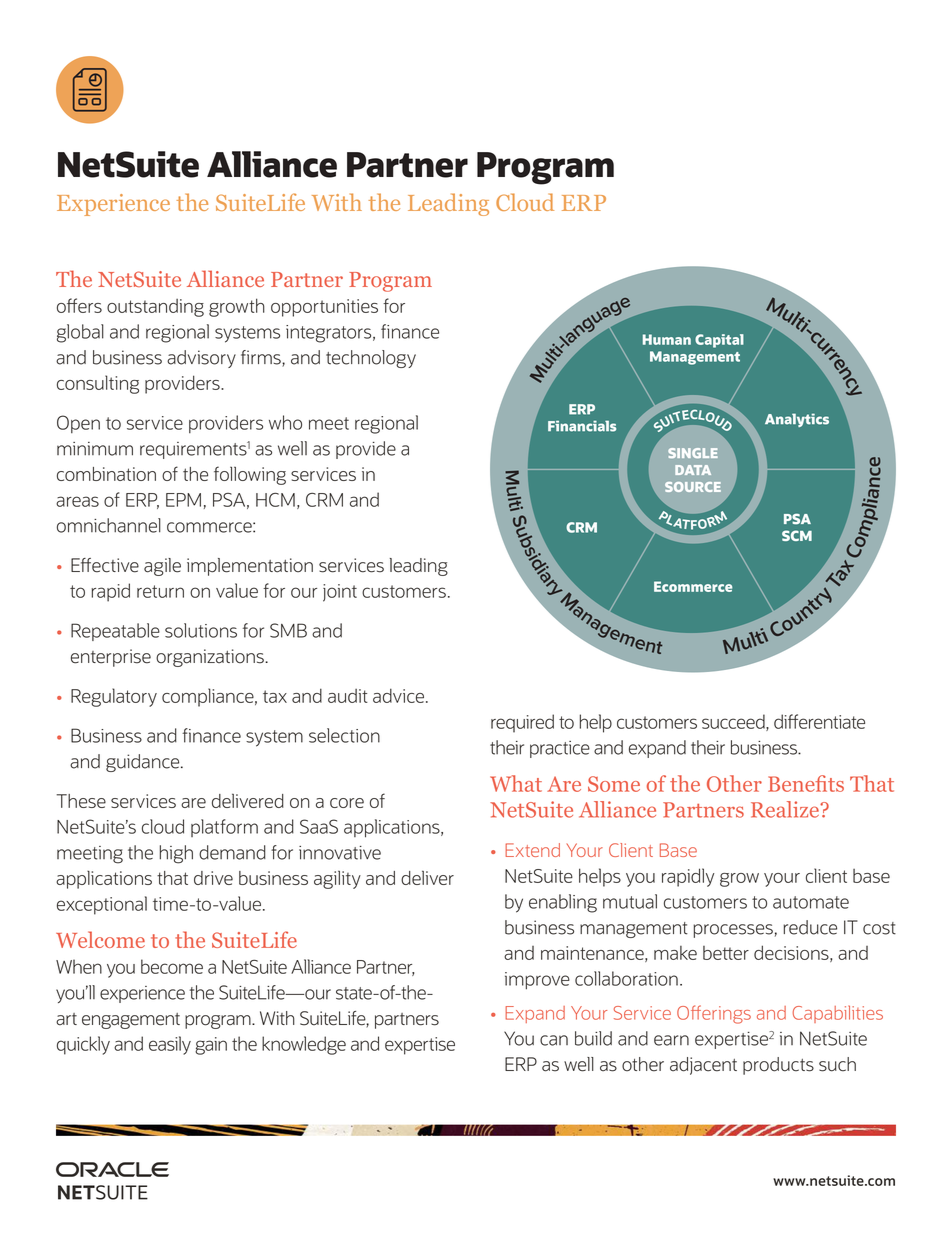 The height and width of the screenshot is (1233, 952). What do you see at coordinates (819, 721) in the screenshot?
I see `differentiate` at bounding box center [819, 721].
